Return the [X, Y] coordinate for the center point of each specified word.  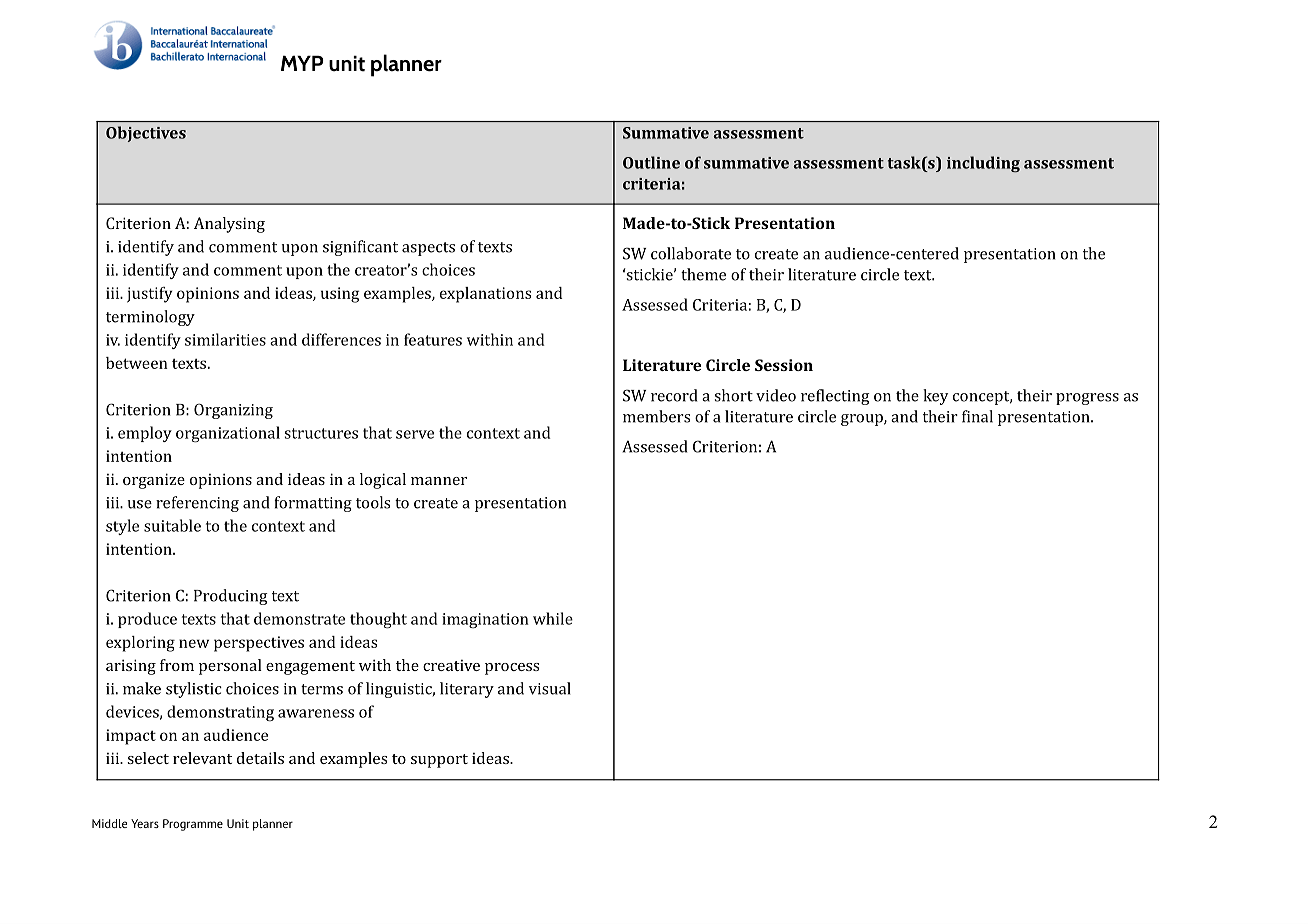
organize [154, 481]
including [983, 164]
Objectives [146, 134]
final [977, 416]
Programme [193, 825]
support [439, 761]
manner [439, 481]
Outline [651, 162]
